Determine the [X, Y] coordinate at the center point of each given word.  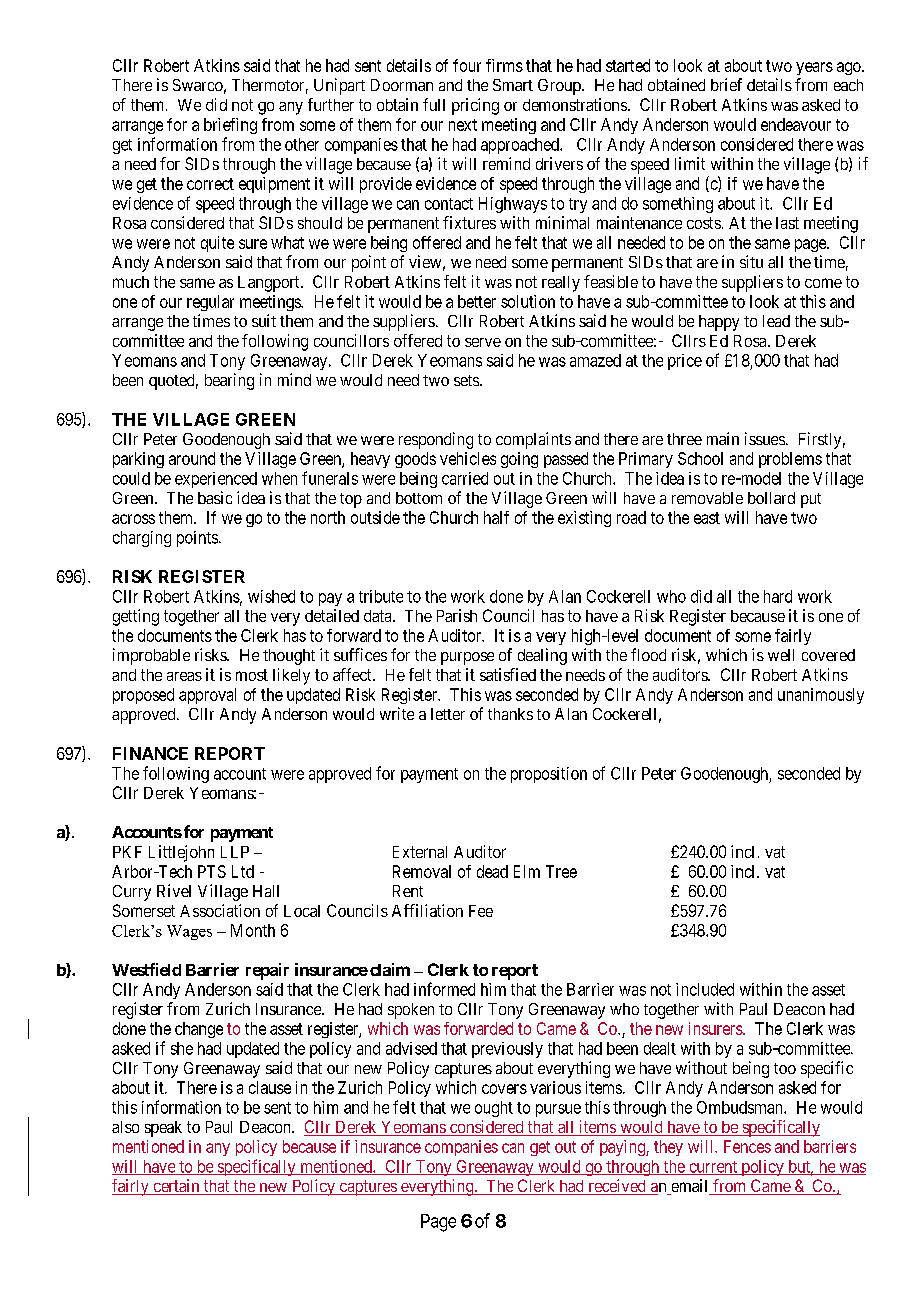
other [302, 144]
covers [504, 1089]
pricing [475, 106]
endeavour [796, 124]
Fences [747, 1146]
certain [176, 1187]
